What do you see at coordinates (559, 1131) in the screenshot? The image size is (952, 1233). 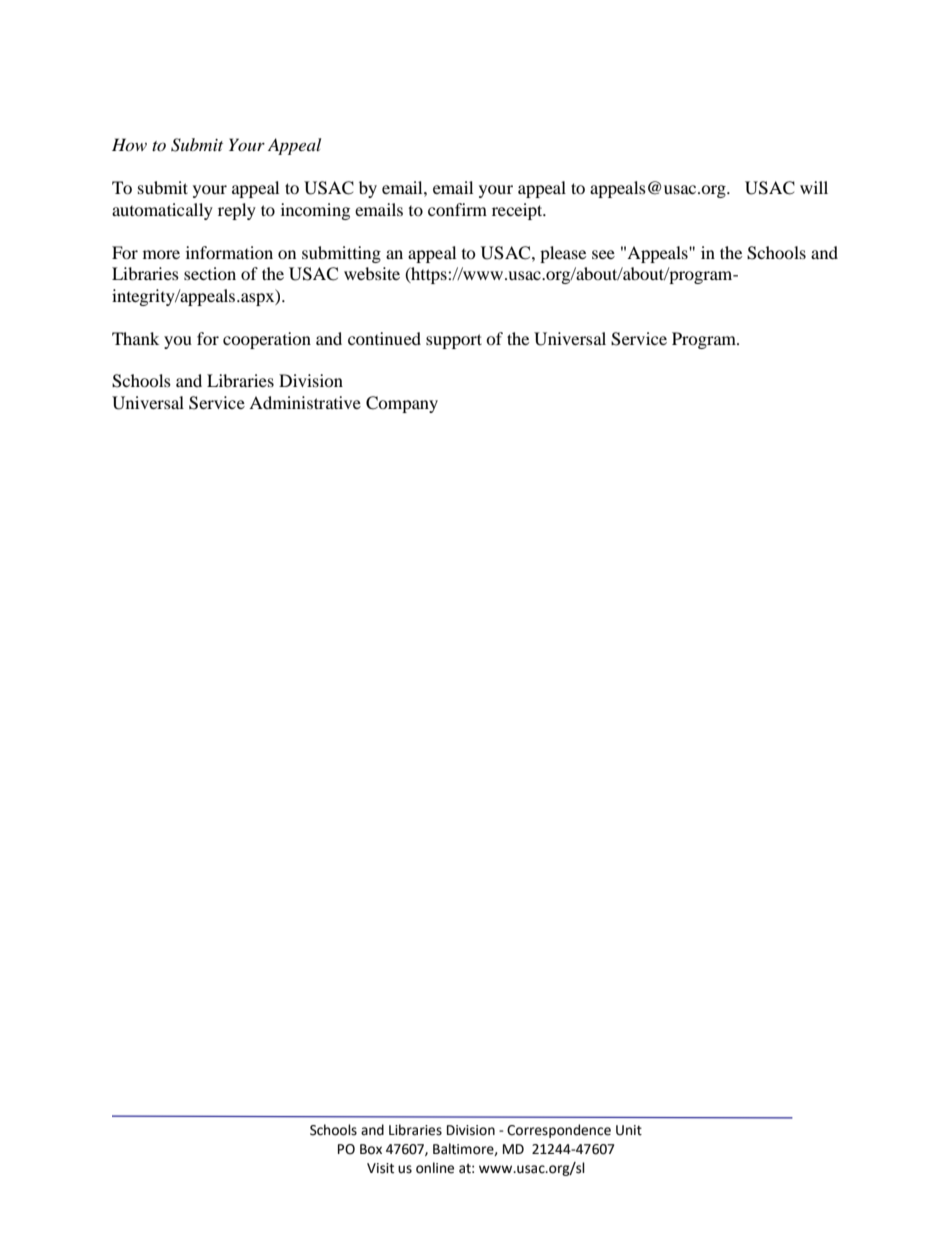 I see `Correspondence` at bounding box center [559, 1131].
